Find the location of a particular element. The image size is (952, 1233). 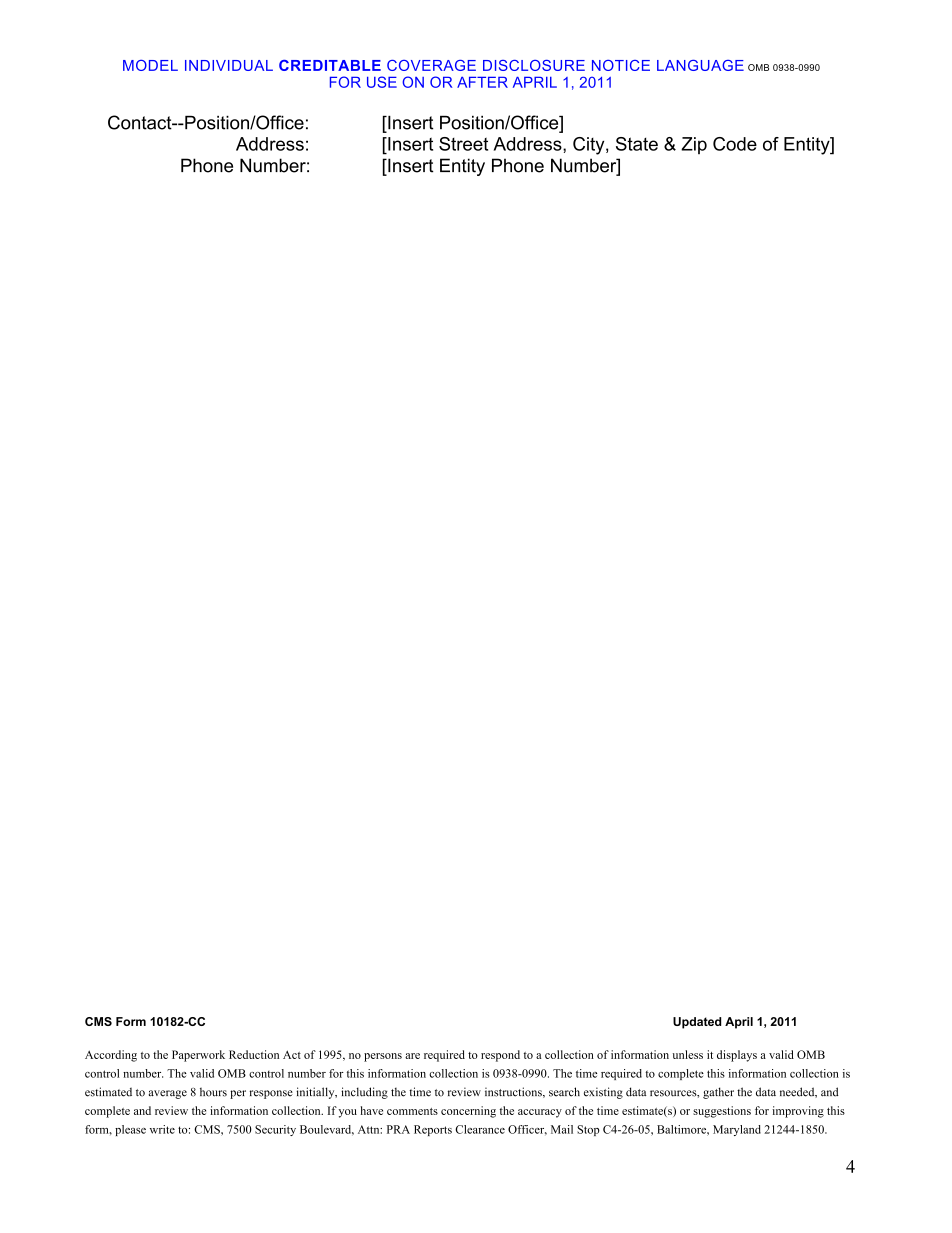

INDIVIDUAL is located at coordinates (229, 65).
